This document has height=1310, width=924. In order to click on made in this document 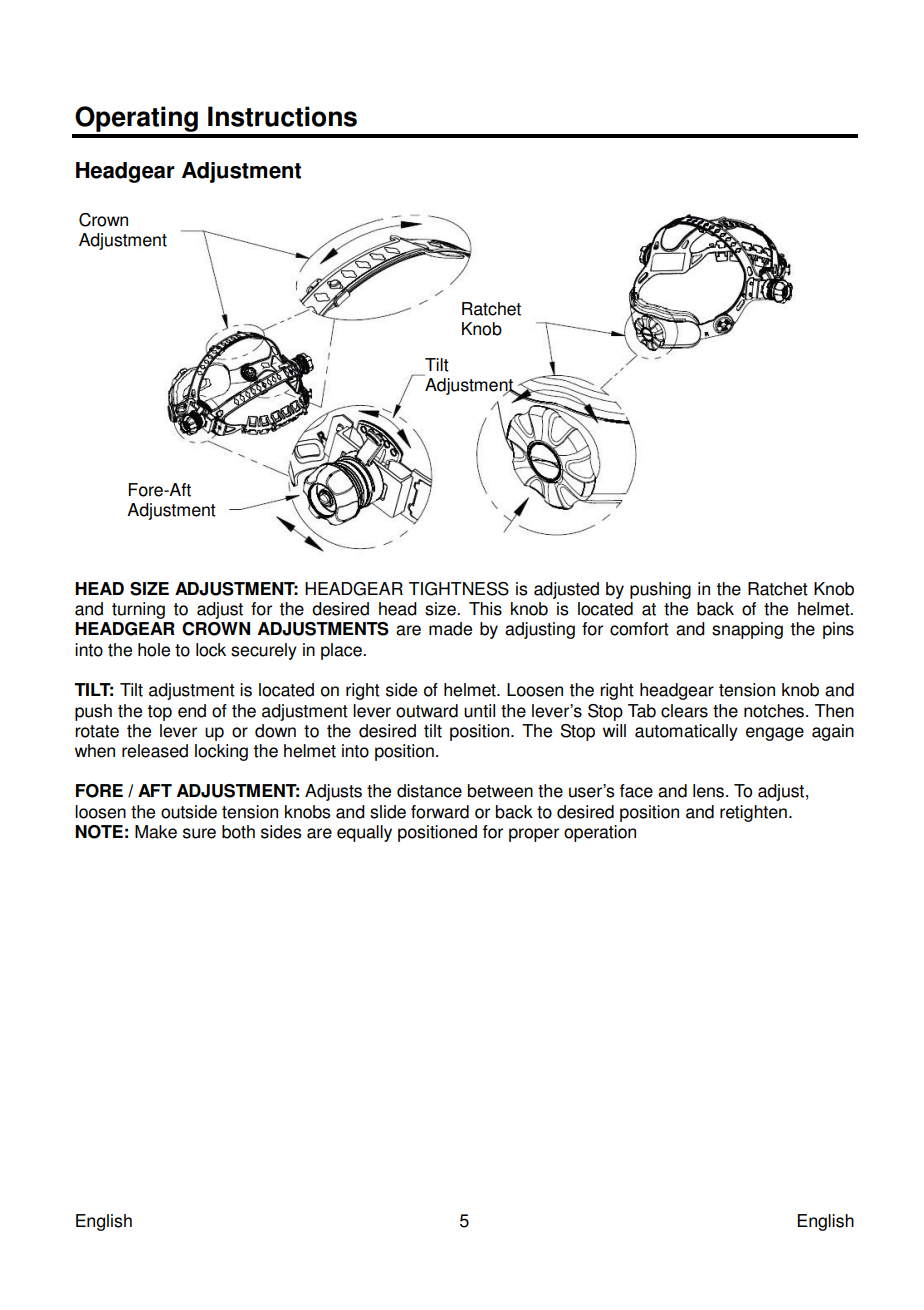, I will do `click(450, 629)`.
